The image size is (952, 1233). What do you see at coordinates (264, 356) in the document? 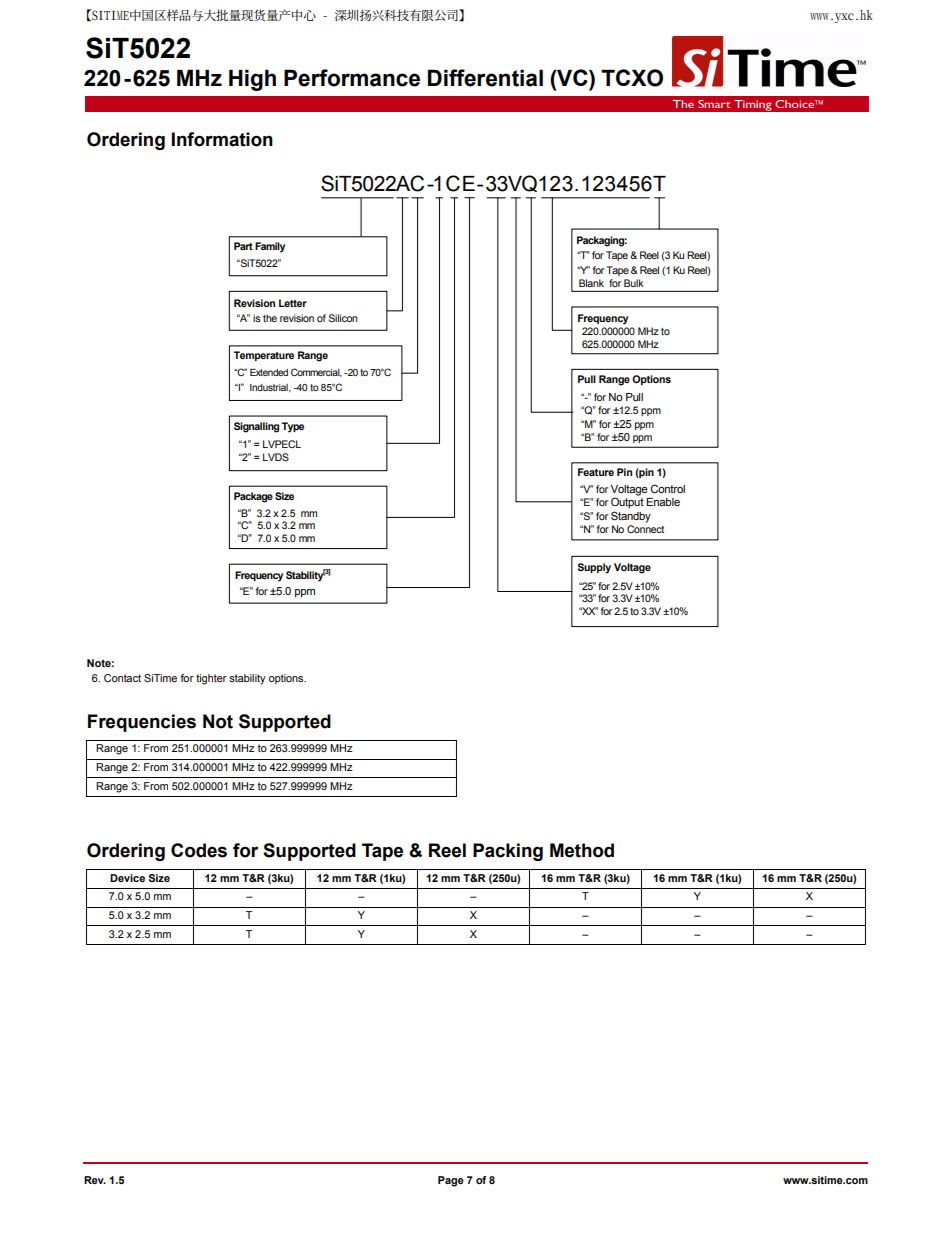
I see `Temperature` at bounding box center [264, 356].
